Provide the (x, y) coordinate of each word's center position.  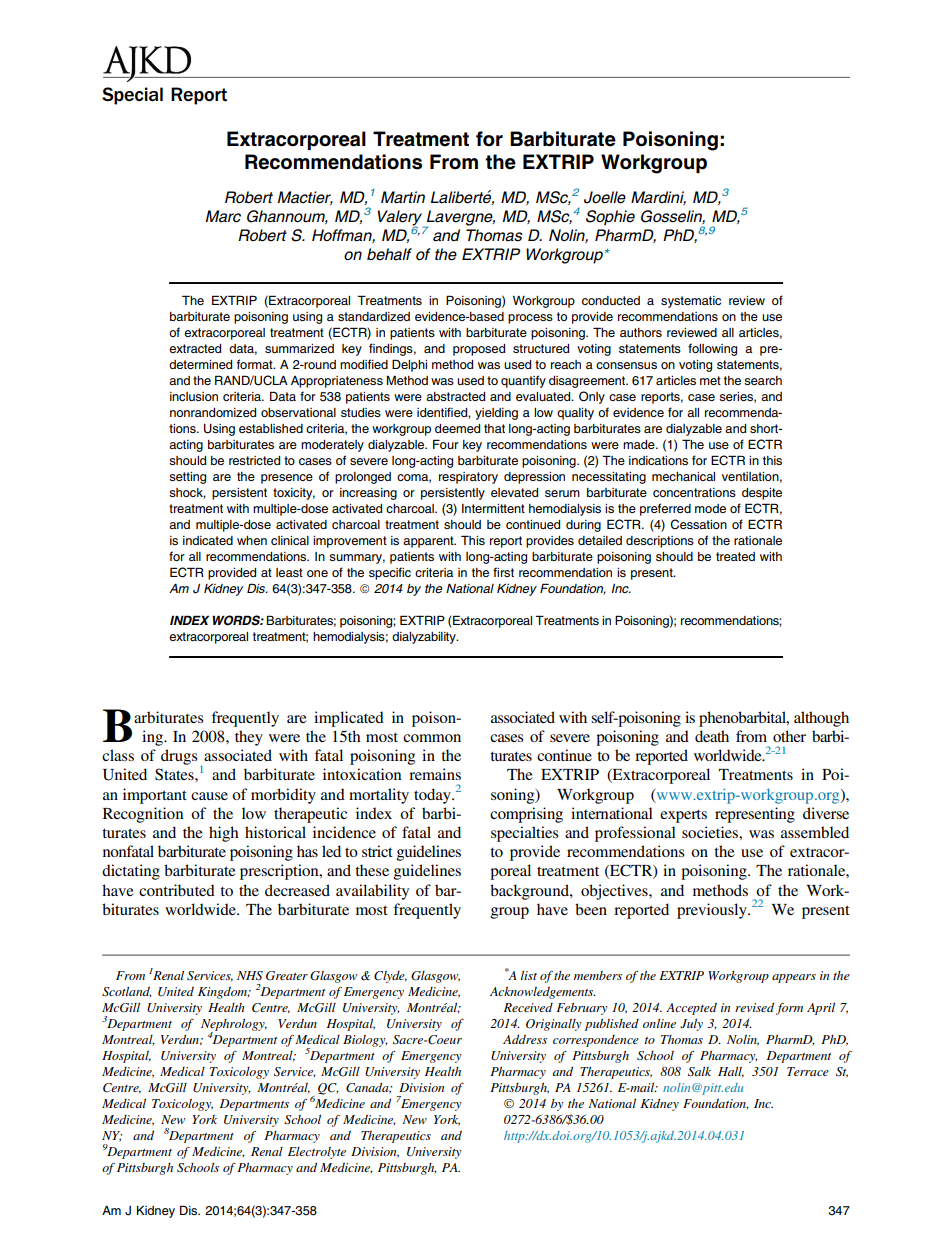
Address (525, 1039)
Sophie (610, 218)
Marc (223, 216)
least (289, 572)
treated (735, 556)
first (503, 572)
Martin (403, 197)
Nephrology (234, 1026)
